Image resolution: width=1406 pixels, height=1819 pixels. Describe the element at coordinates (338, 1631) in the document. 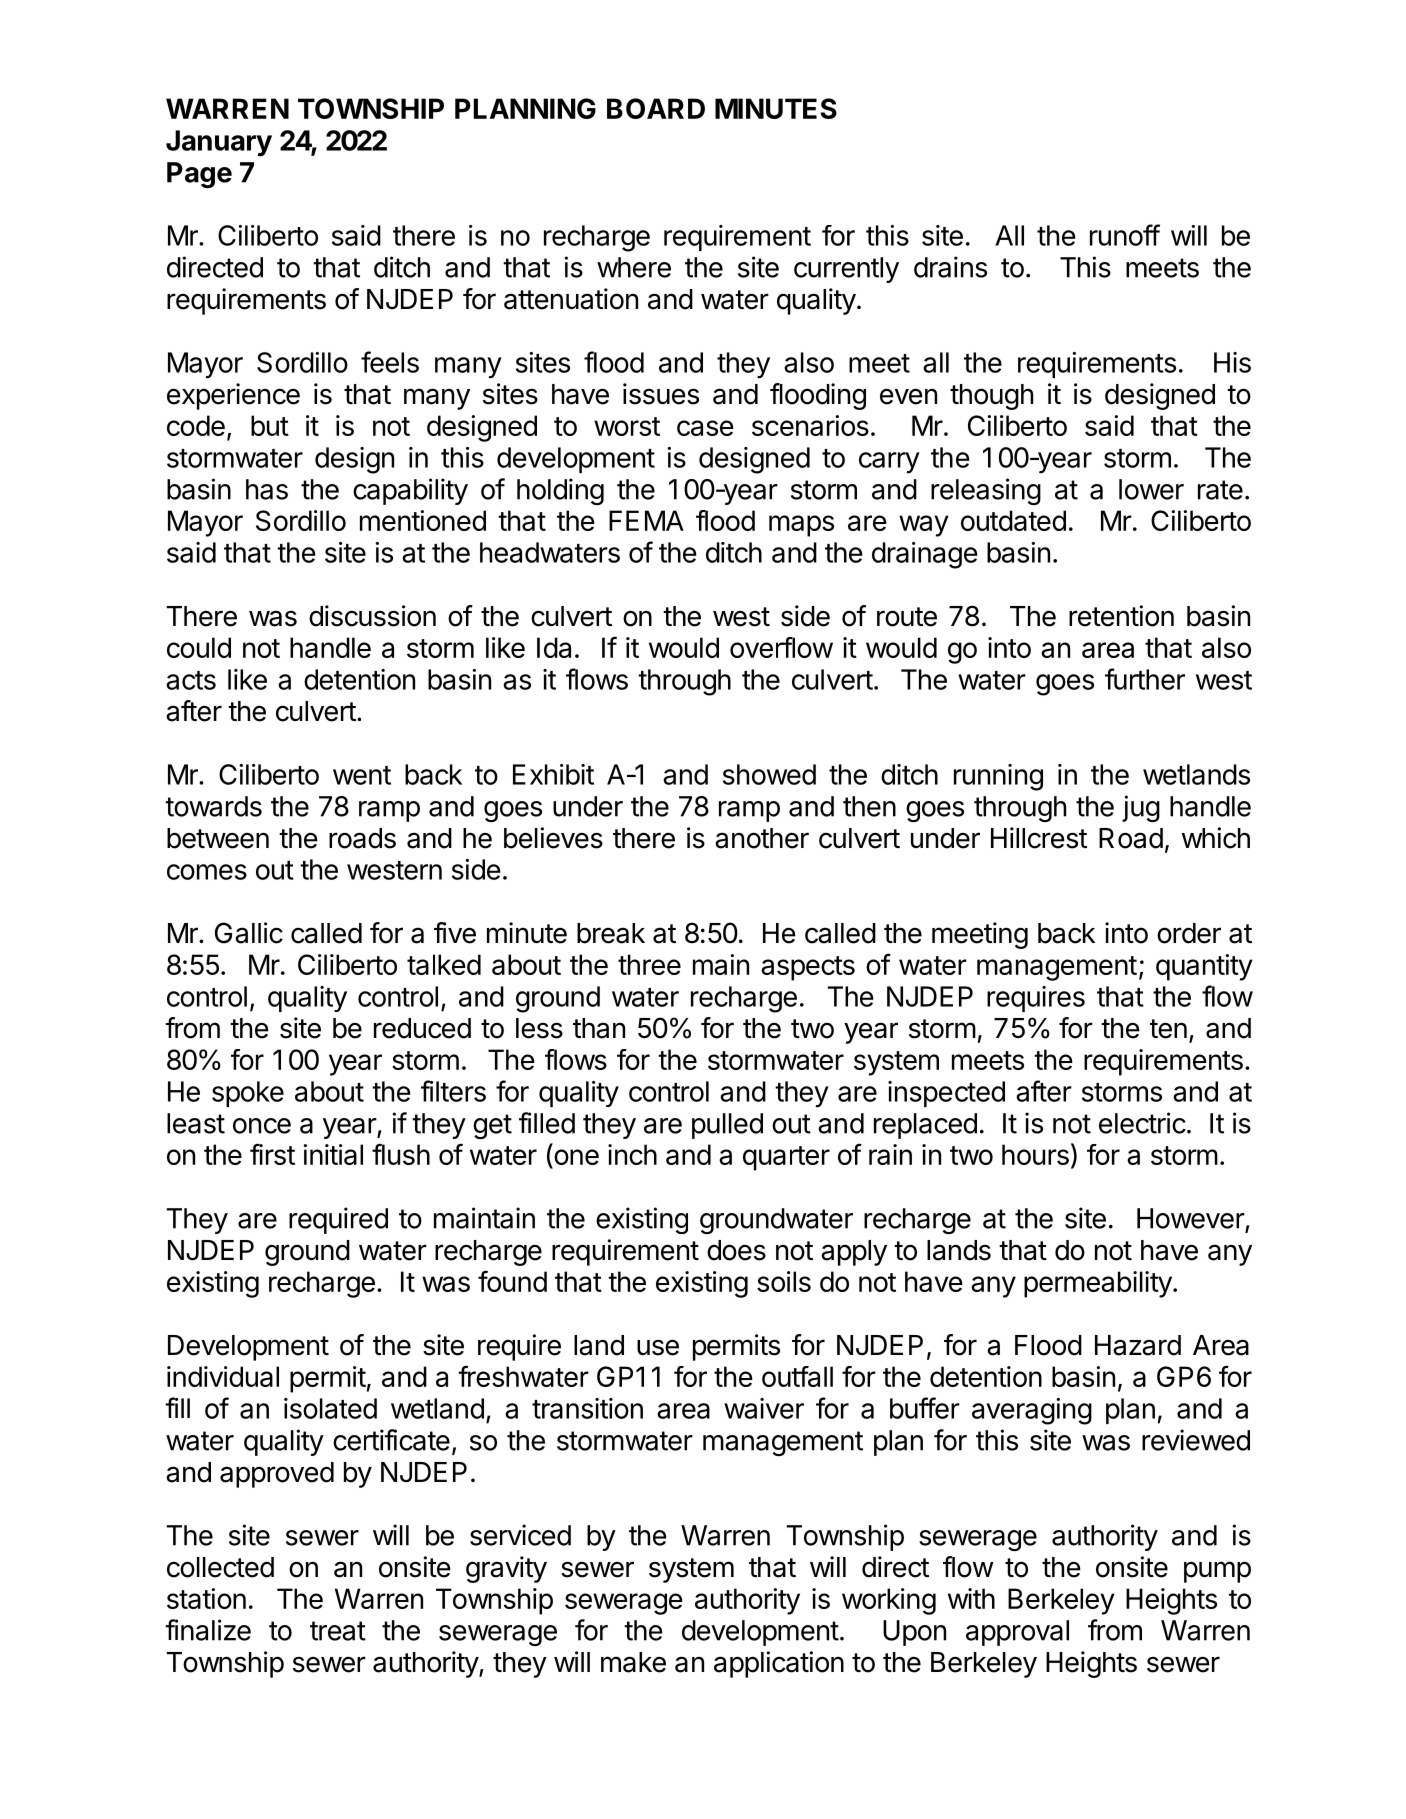

I see `treat` at that location.
